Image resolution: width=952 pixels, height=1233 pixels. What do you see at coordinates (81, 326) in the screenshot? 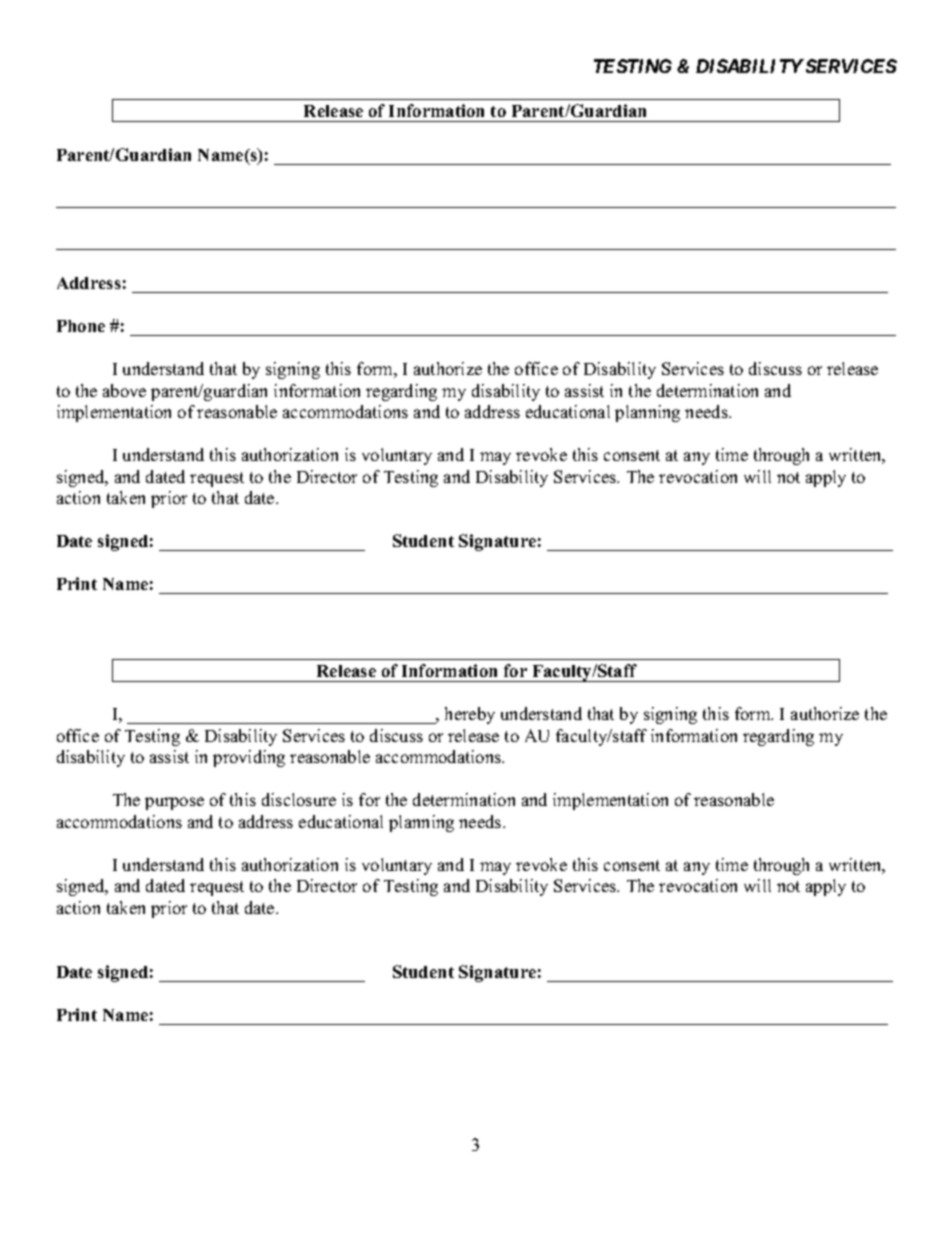
I see `Phone` at bounding box center [81, 326].
